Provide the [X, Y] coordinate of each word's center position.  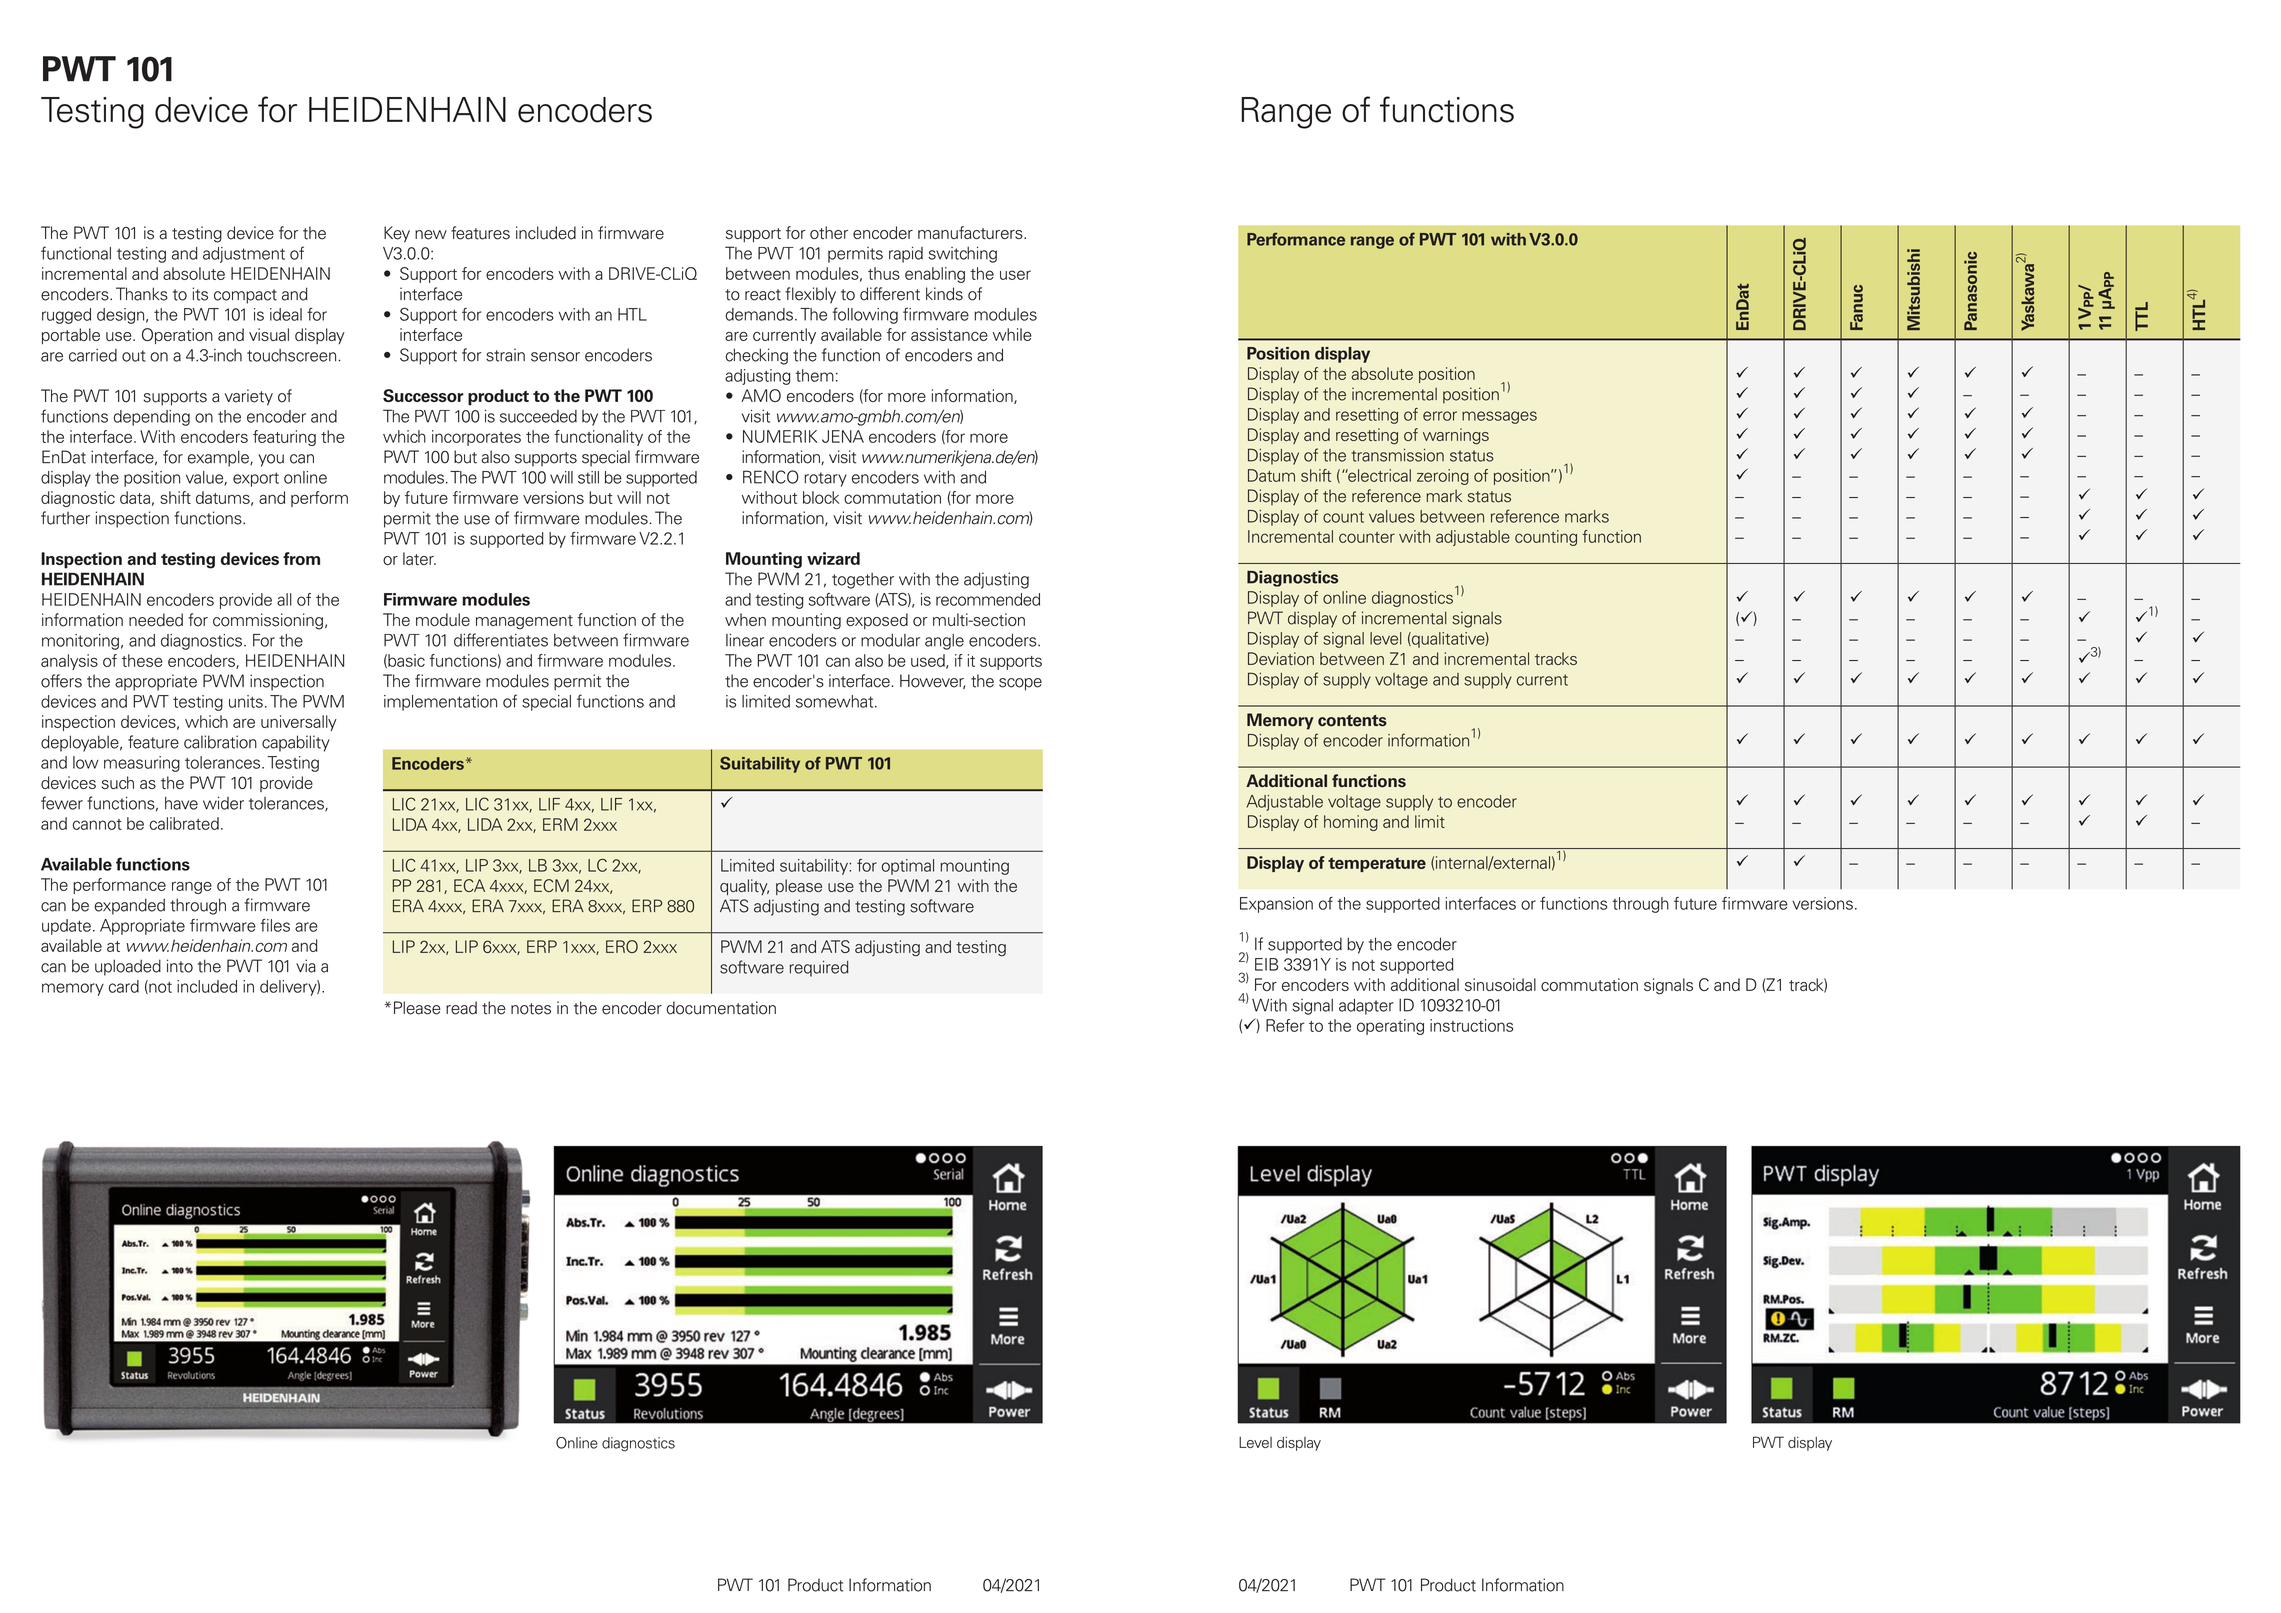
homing [1351, 823]
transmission [1397, 455]
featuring [284, 438]
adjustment [244, 255]
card [123, 986]
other [829, 232]
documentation [721, 1008]
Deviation [1281, 658]
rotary [825, 479]
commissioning [268, 621]
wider [223, 803]
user [1015, 275]
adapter [1366, 1007]
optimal [907, 867]
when [745, 619]
